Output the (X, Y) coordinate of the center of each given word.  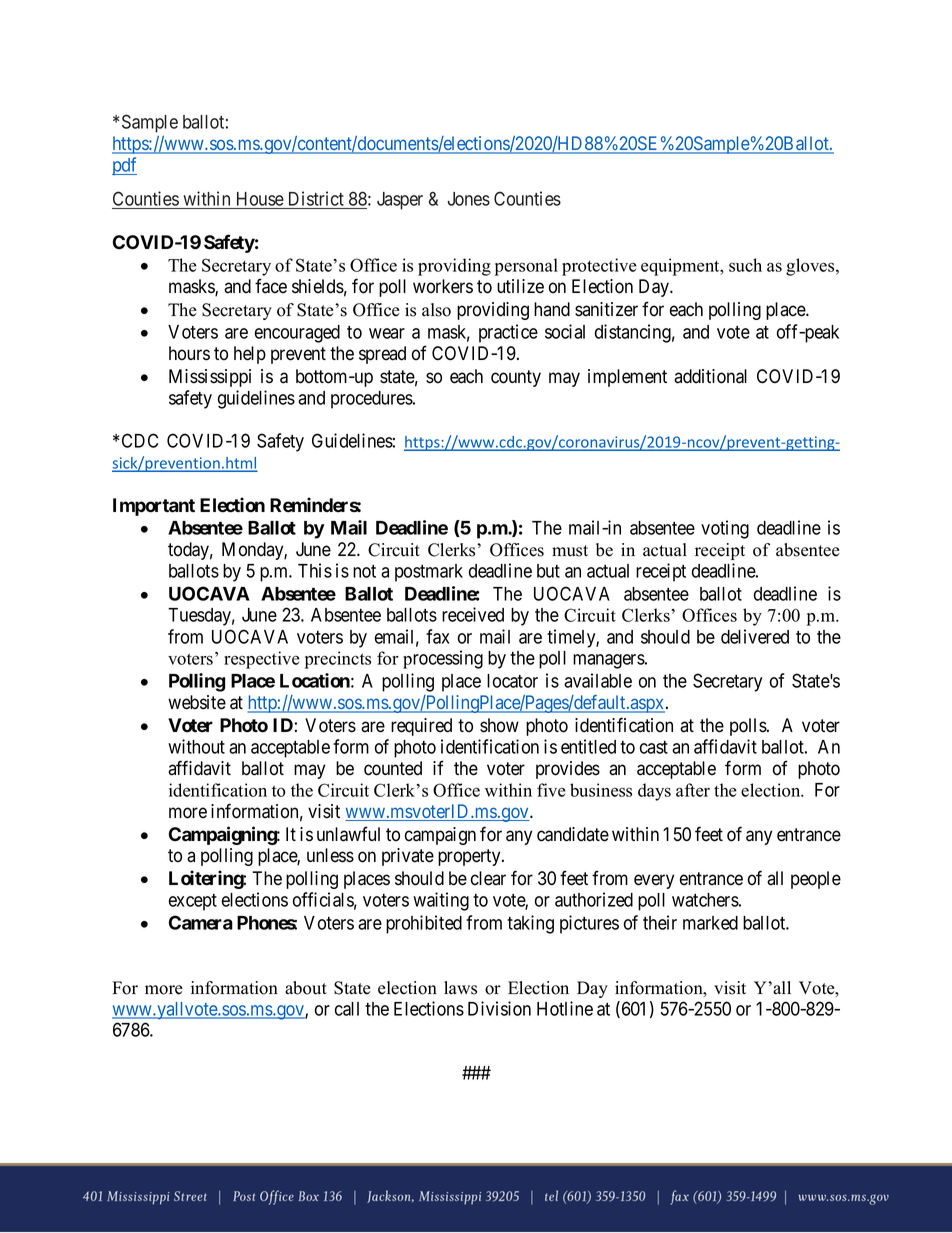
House (259, 200)
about (306, 988)
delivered (755, 636)
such (745, 265)
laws (460, 988)
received (473, 614)
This (315, 570)
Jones (469, 199)
